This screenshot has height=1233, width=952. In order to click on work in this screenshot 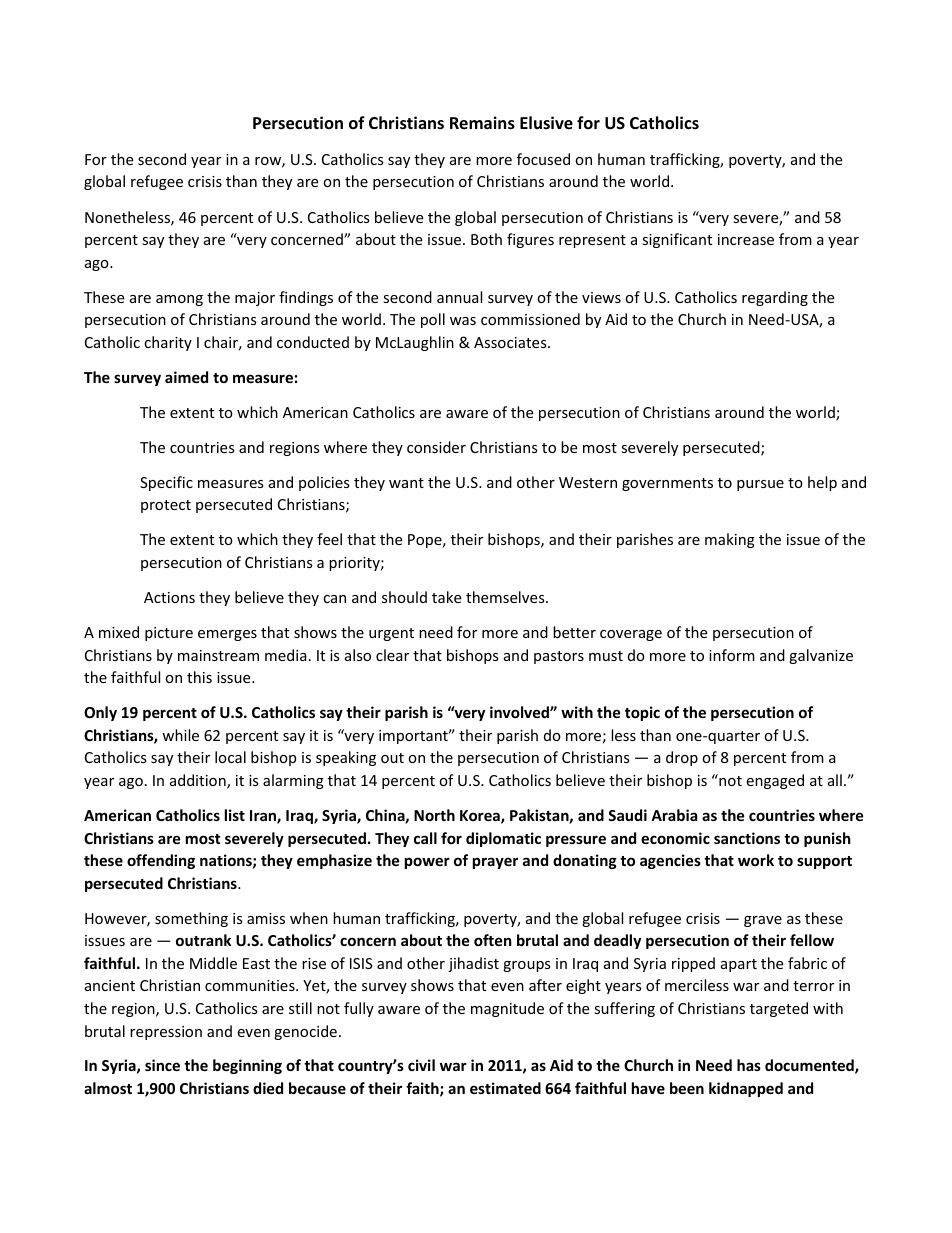, I will do `click(756, 860)`.
